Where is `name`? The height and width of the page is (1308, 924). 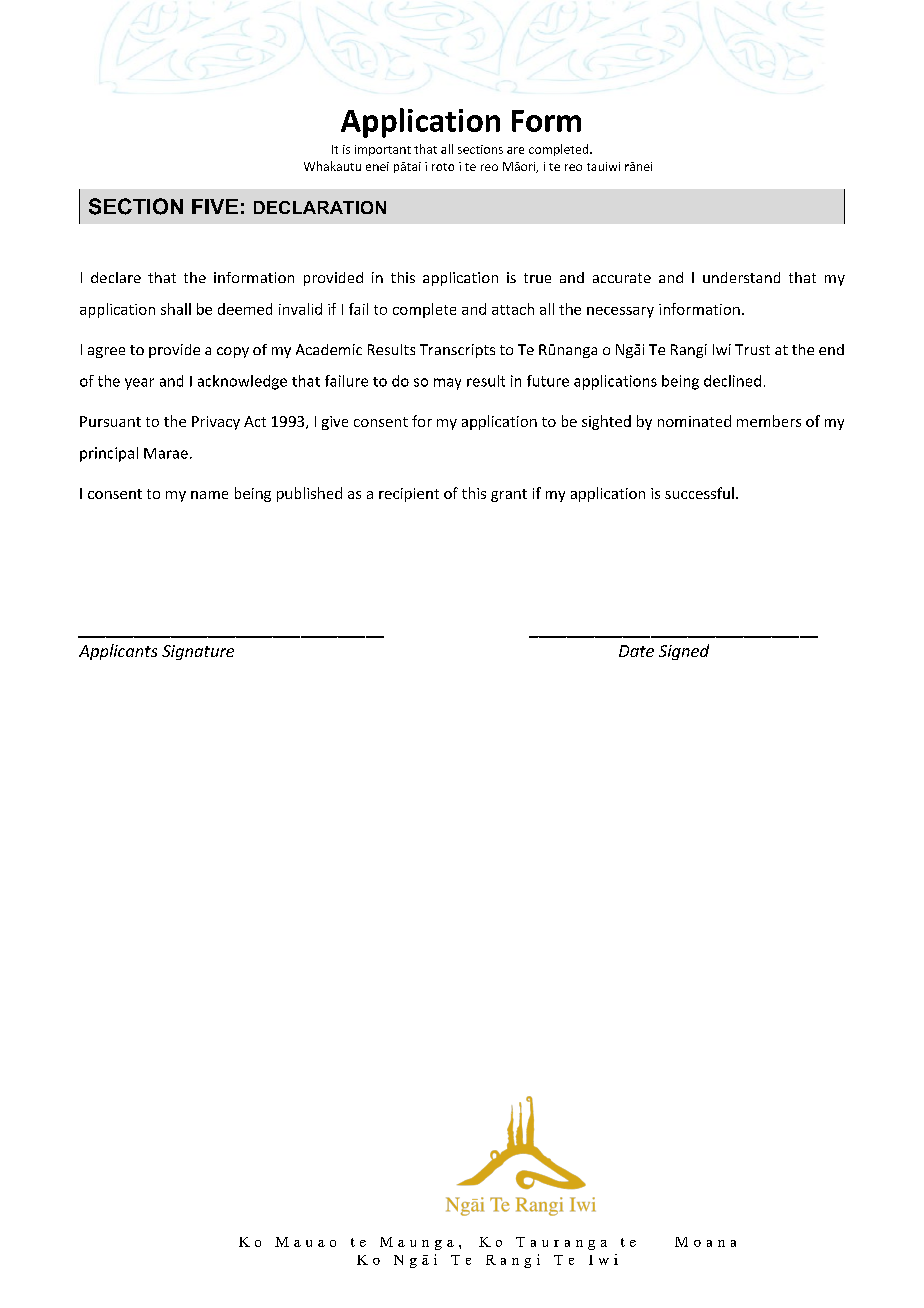
name is located at coordinates (209, 495).
